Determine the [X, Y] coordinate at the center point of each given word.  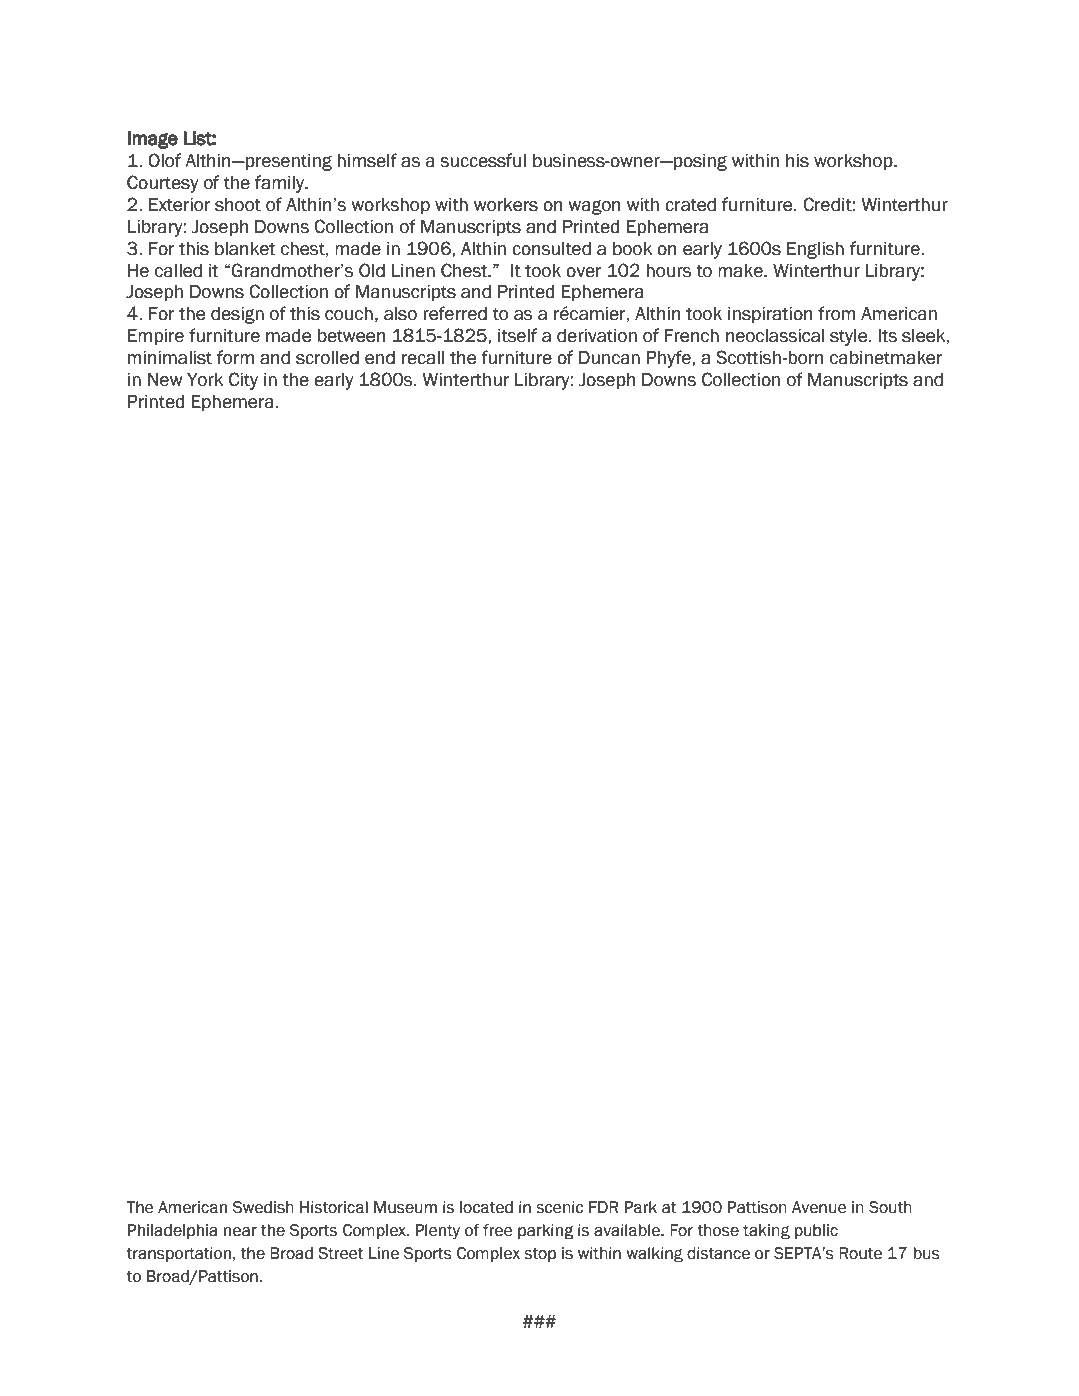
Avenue [819, 1207]
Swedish [263, 1207]
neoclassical [775, 336]
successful [483, 160]
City [243, 381]
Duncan [609, 358]
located [486, 1207]
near [240, 1232]
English [815, 250]
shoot [238, 205]
